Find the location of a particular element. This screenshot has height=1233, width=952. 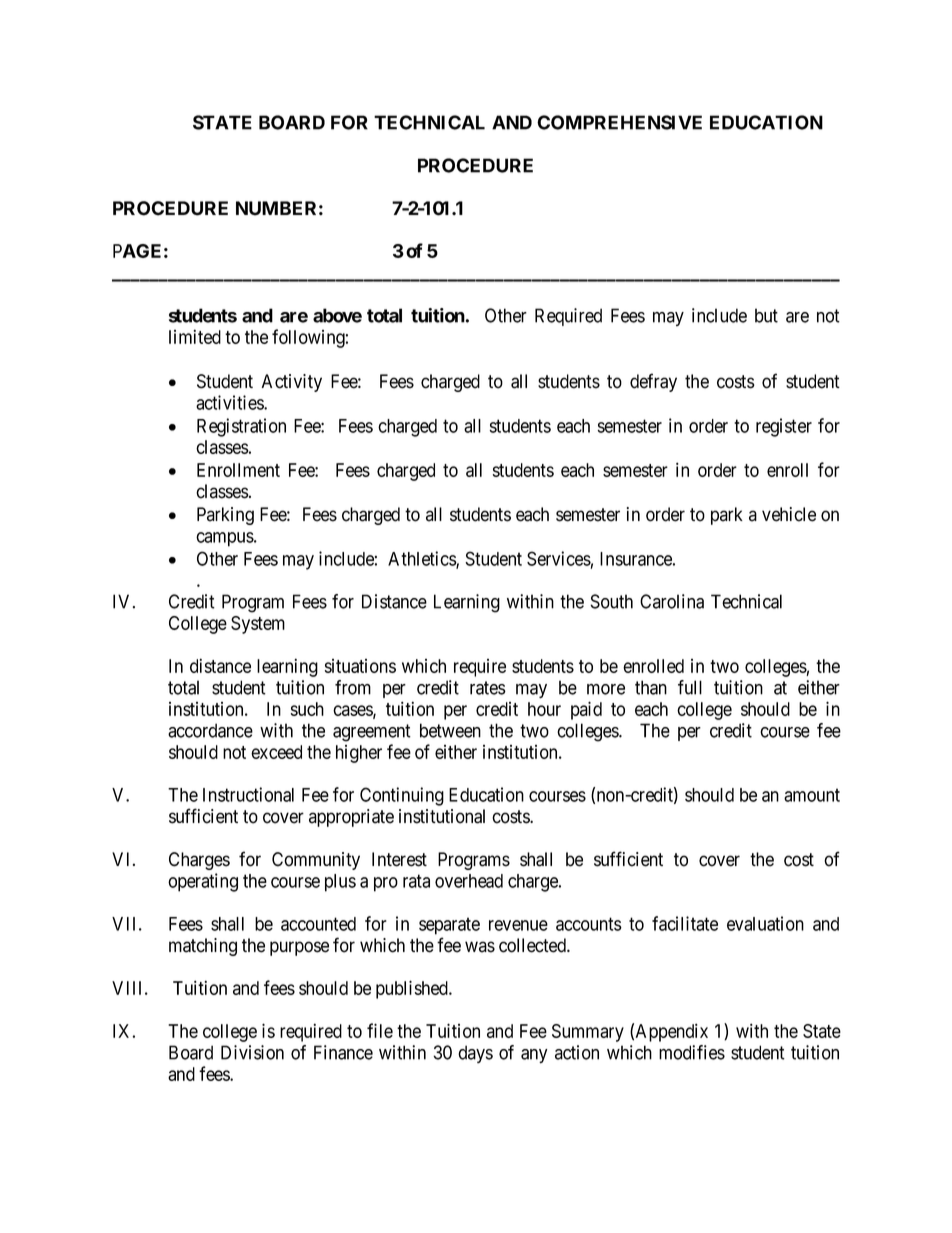

Division is located at coordinates (252, 1052).
